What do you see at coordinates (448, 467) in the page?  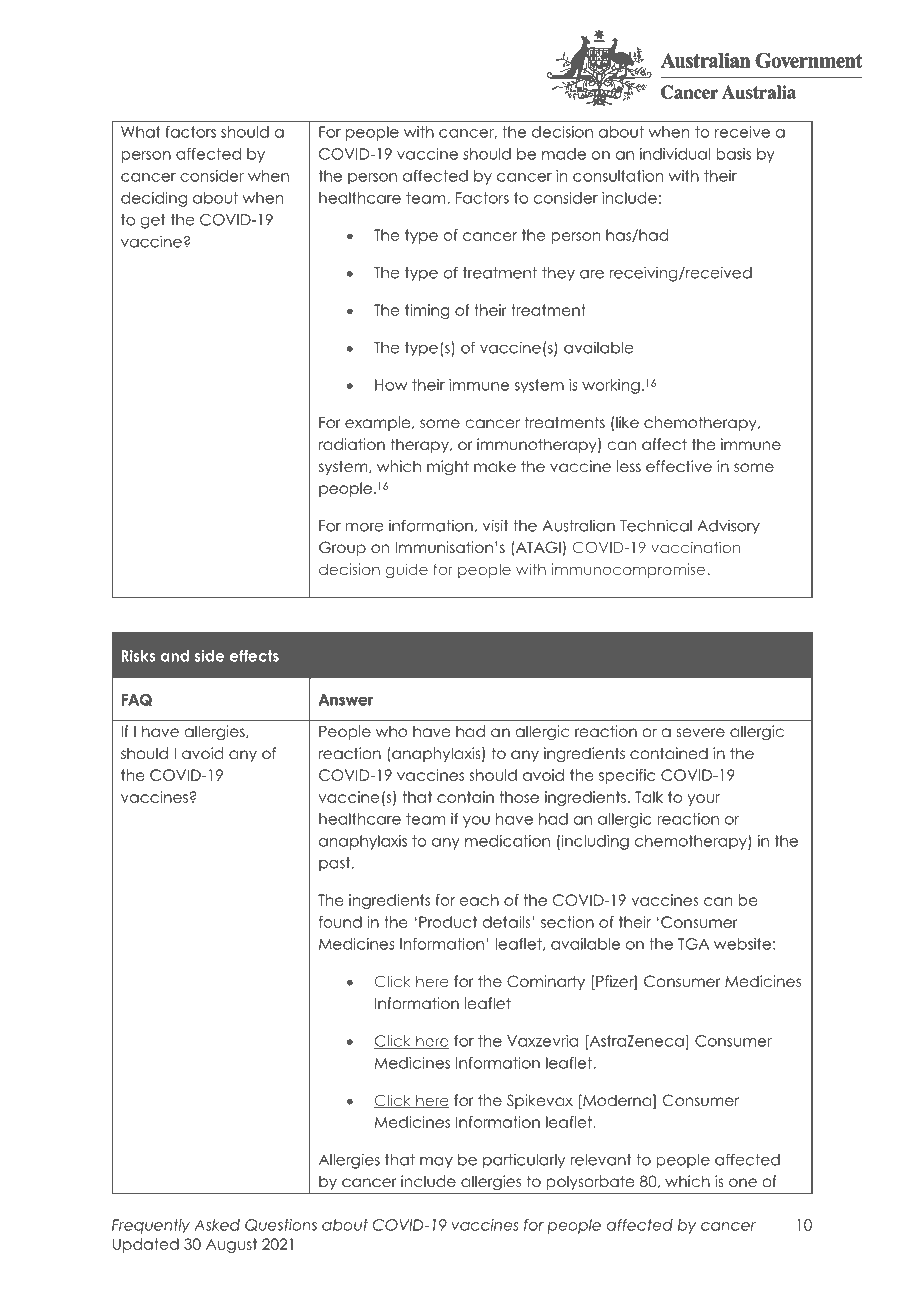 I see `might` at bounding box center [448, 467].
